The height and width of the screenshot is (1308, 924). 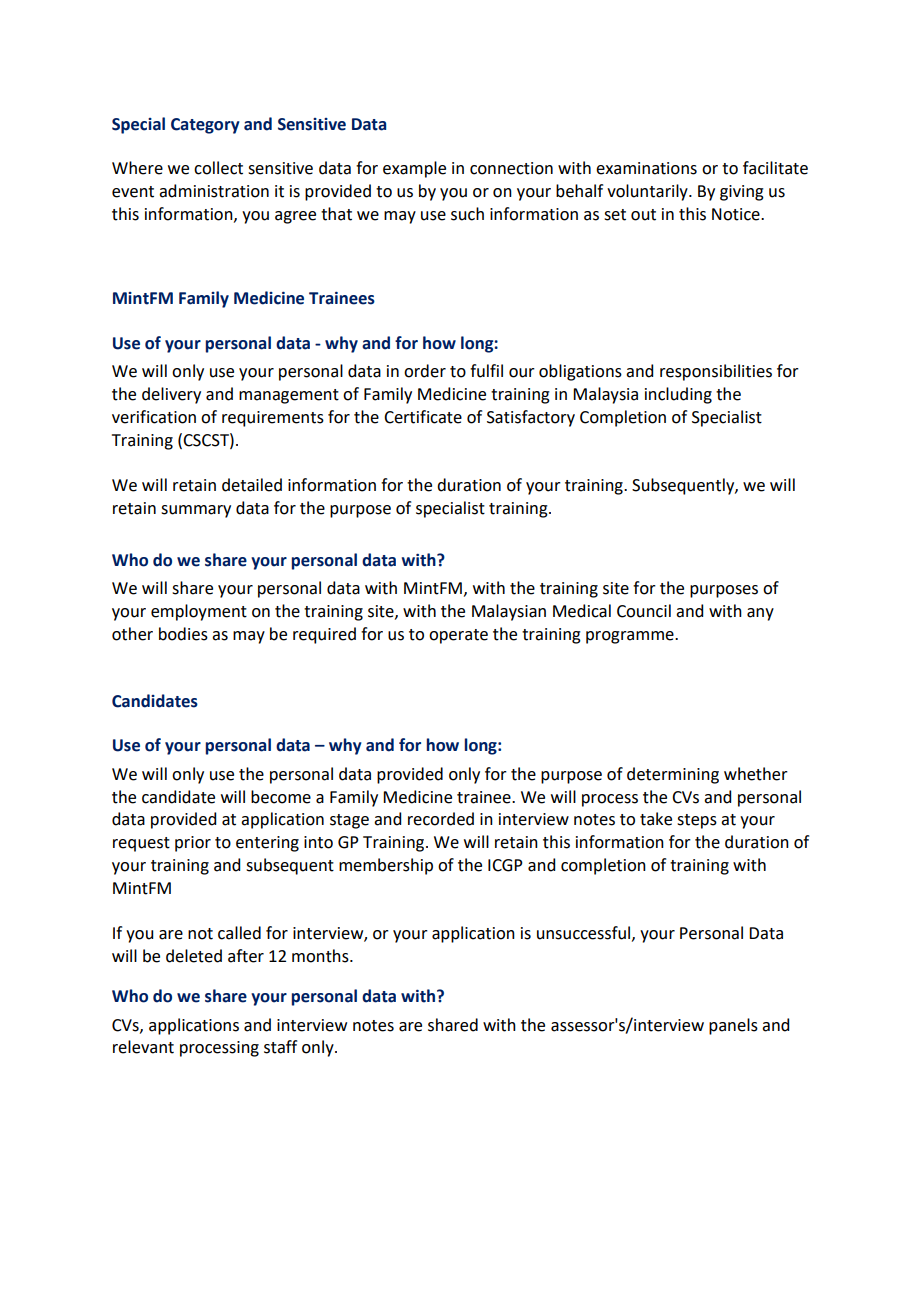 I want to click on months, so click(x=321, y=956).
